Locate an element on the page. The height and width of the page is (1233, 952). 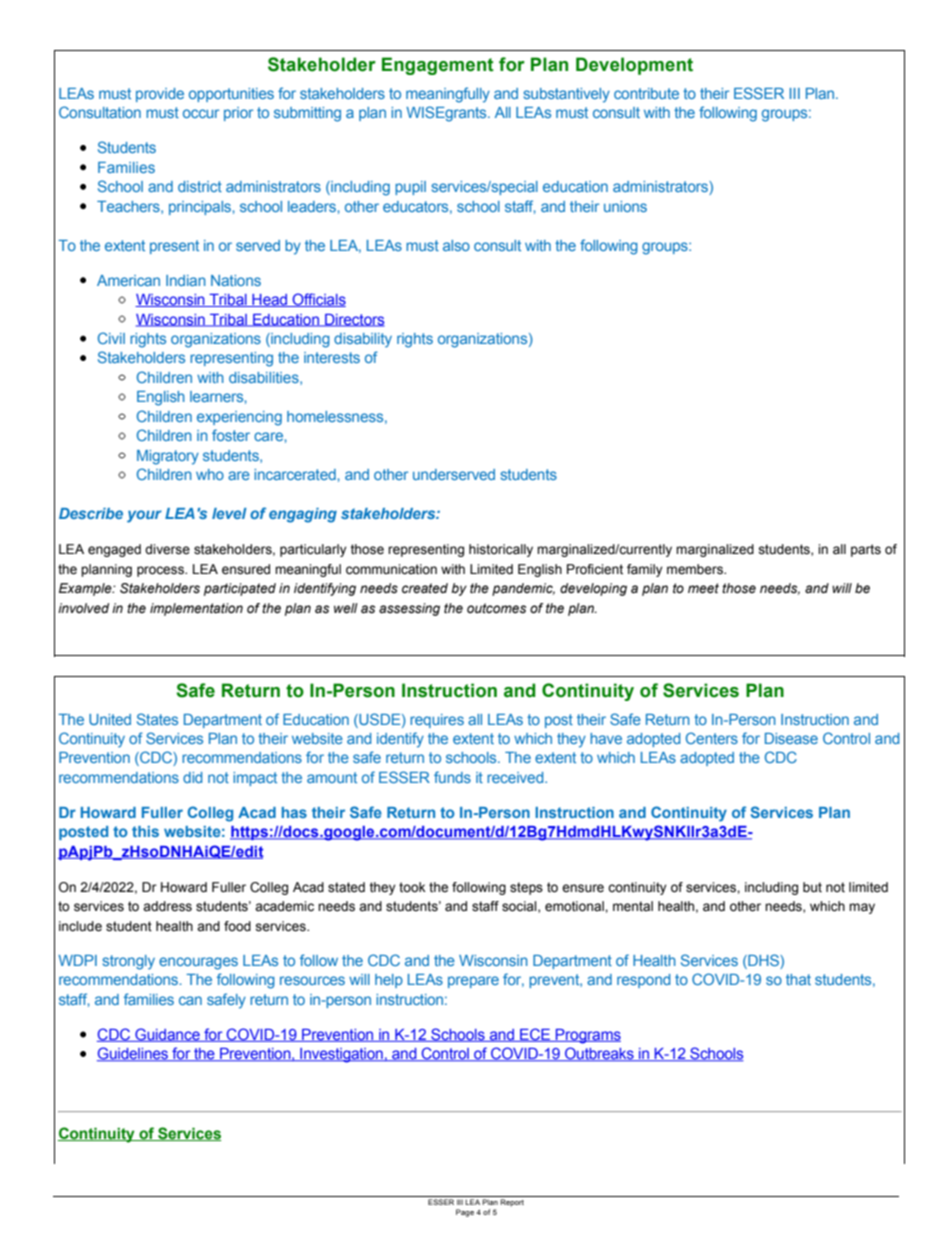
implementation is located at coordinates (196, 609).
